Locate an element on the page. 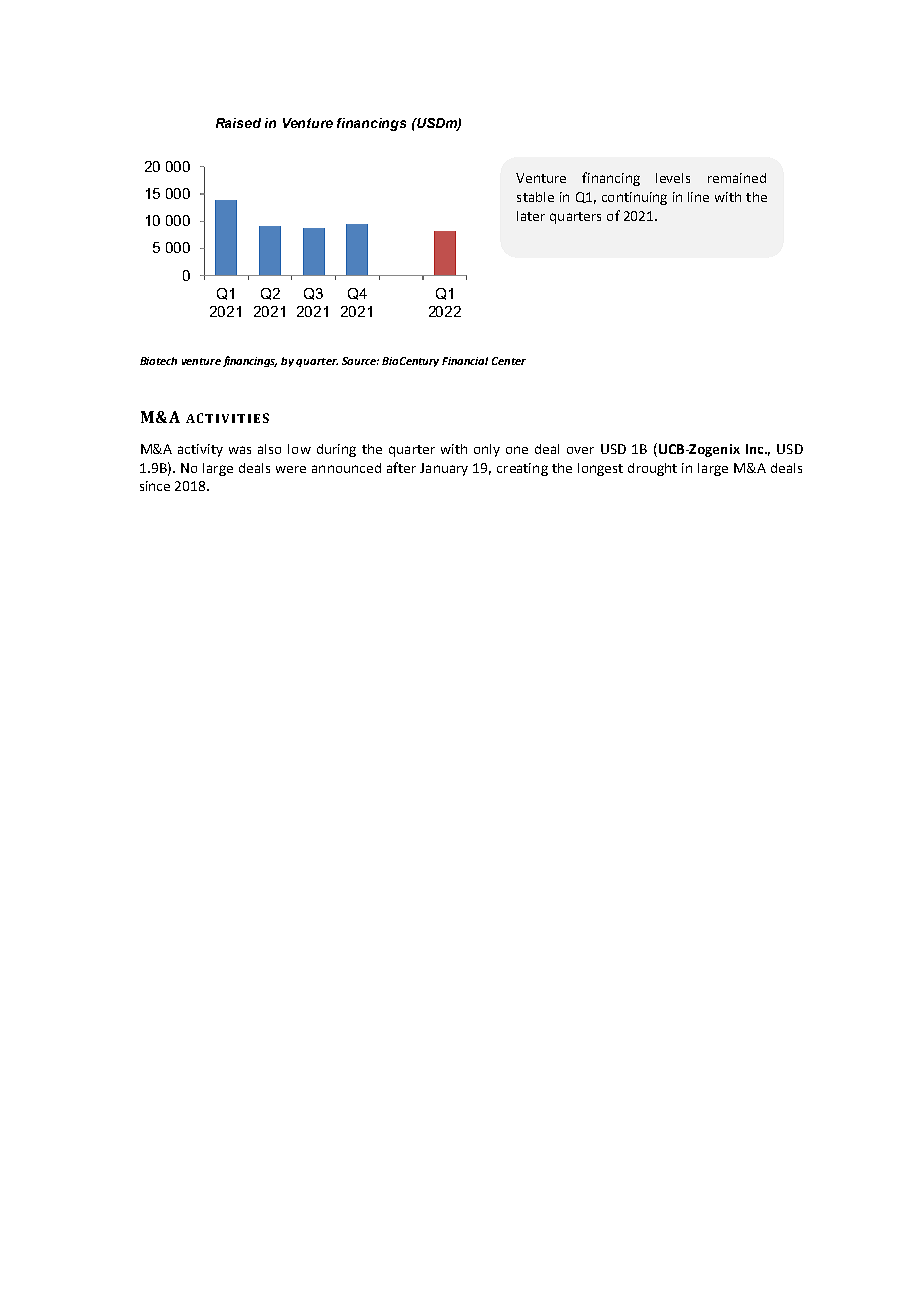  January is located at coordinates (444, 469).
